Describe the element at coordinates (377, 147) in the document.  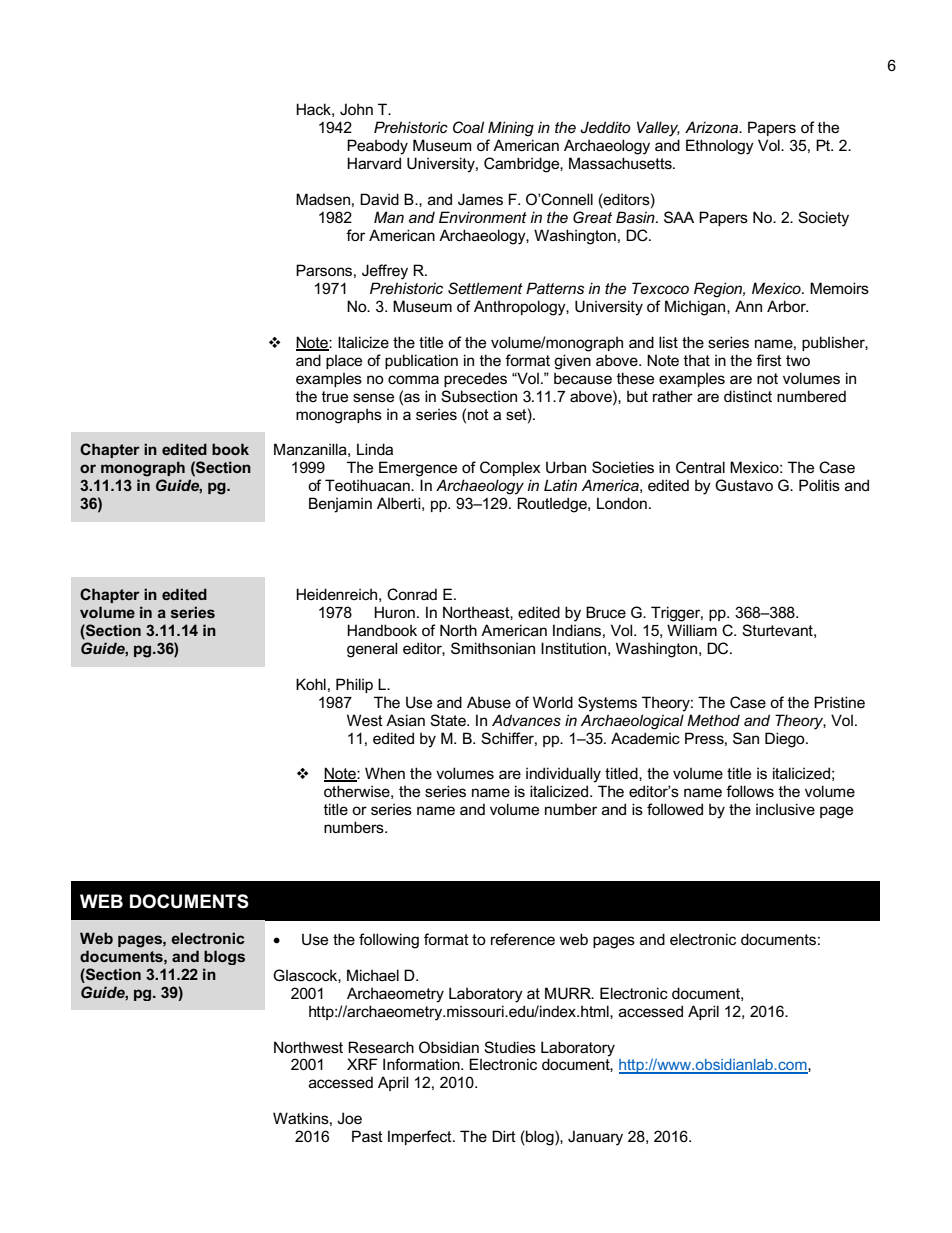
I see `Peabody` at that location.
